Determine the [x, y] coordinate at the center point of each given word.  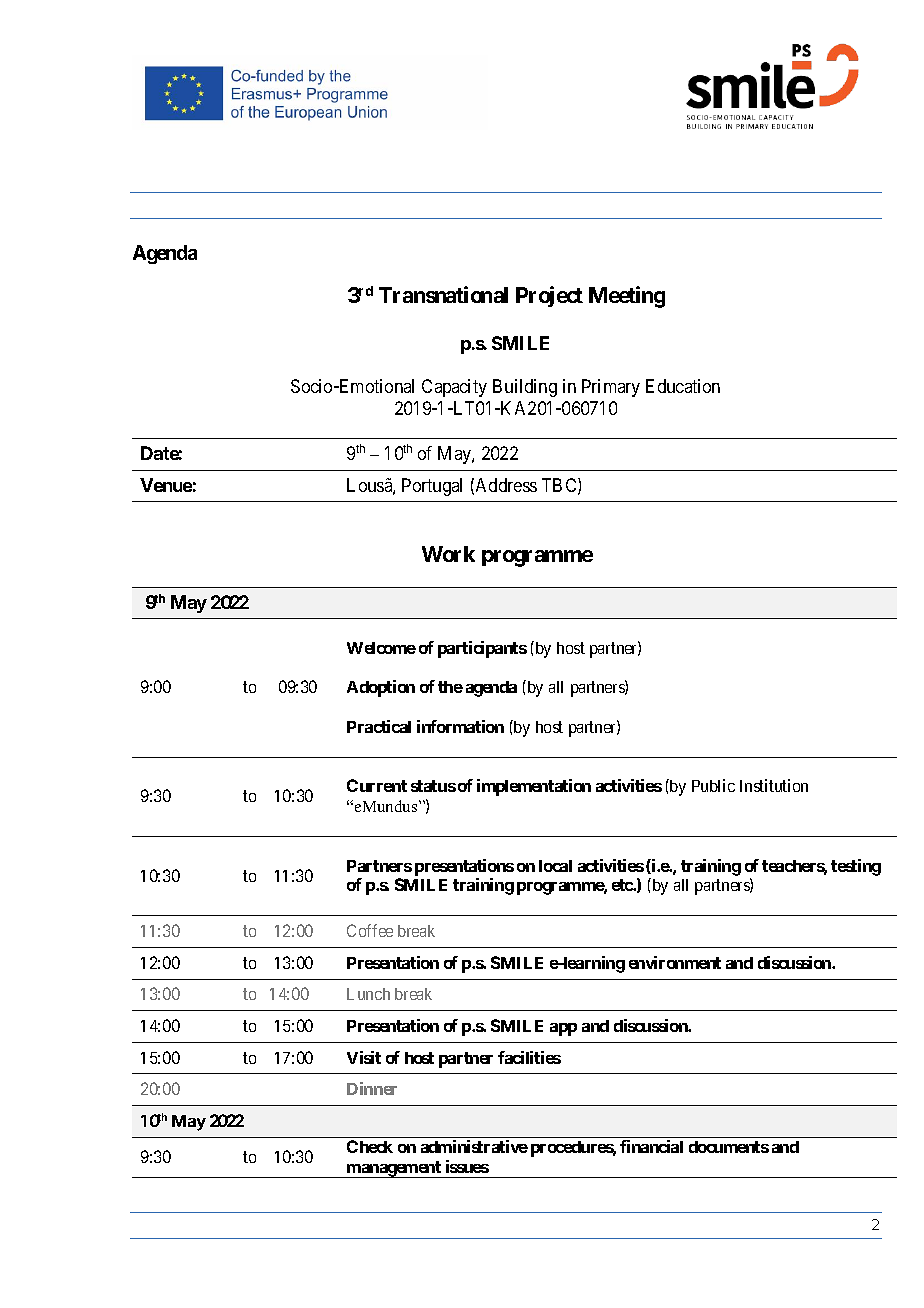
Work [448, 554]
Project [549, 296]
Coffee [370, 930]
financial [651, 1146]
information [460, 726]
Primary [611, 388]
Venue [166, 485]
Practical [379, 726]
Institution [774, 785]
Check [370, 1146]
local [555, 866]
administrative [474, 1146]
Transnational [443, 294]
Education [683, 386]
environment [675, 962]
